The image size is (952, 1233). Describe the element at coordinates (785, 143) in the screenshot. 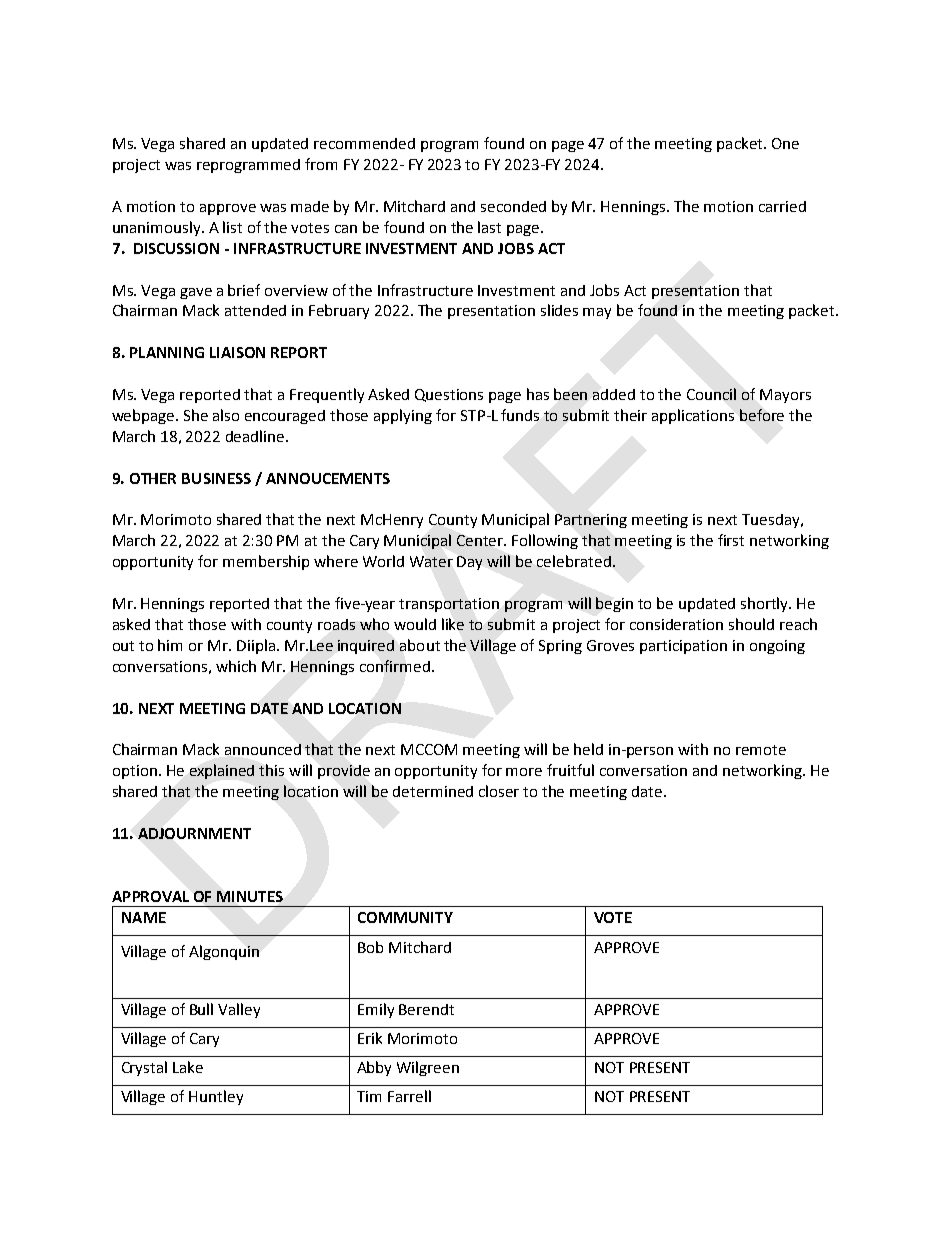

I see `One` at that location.
